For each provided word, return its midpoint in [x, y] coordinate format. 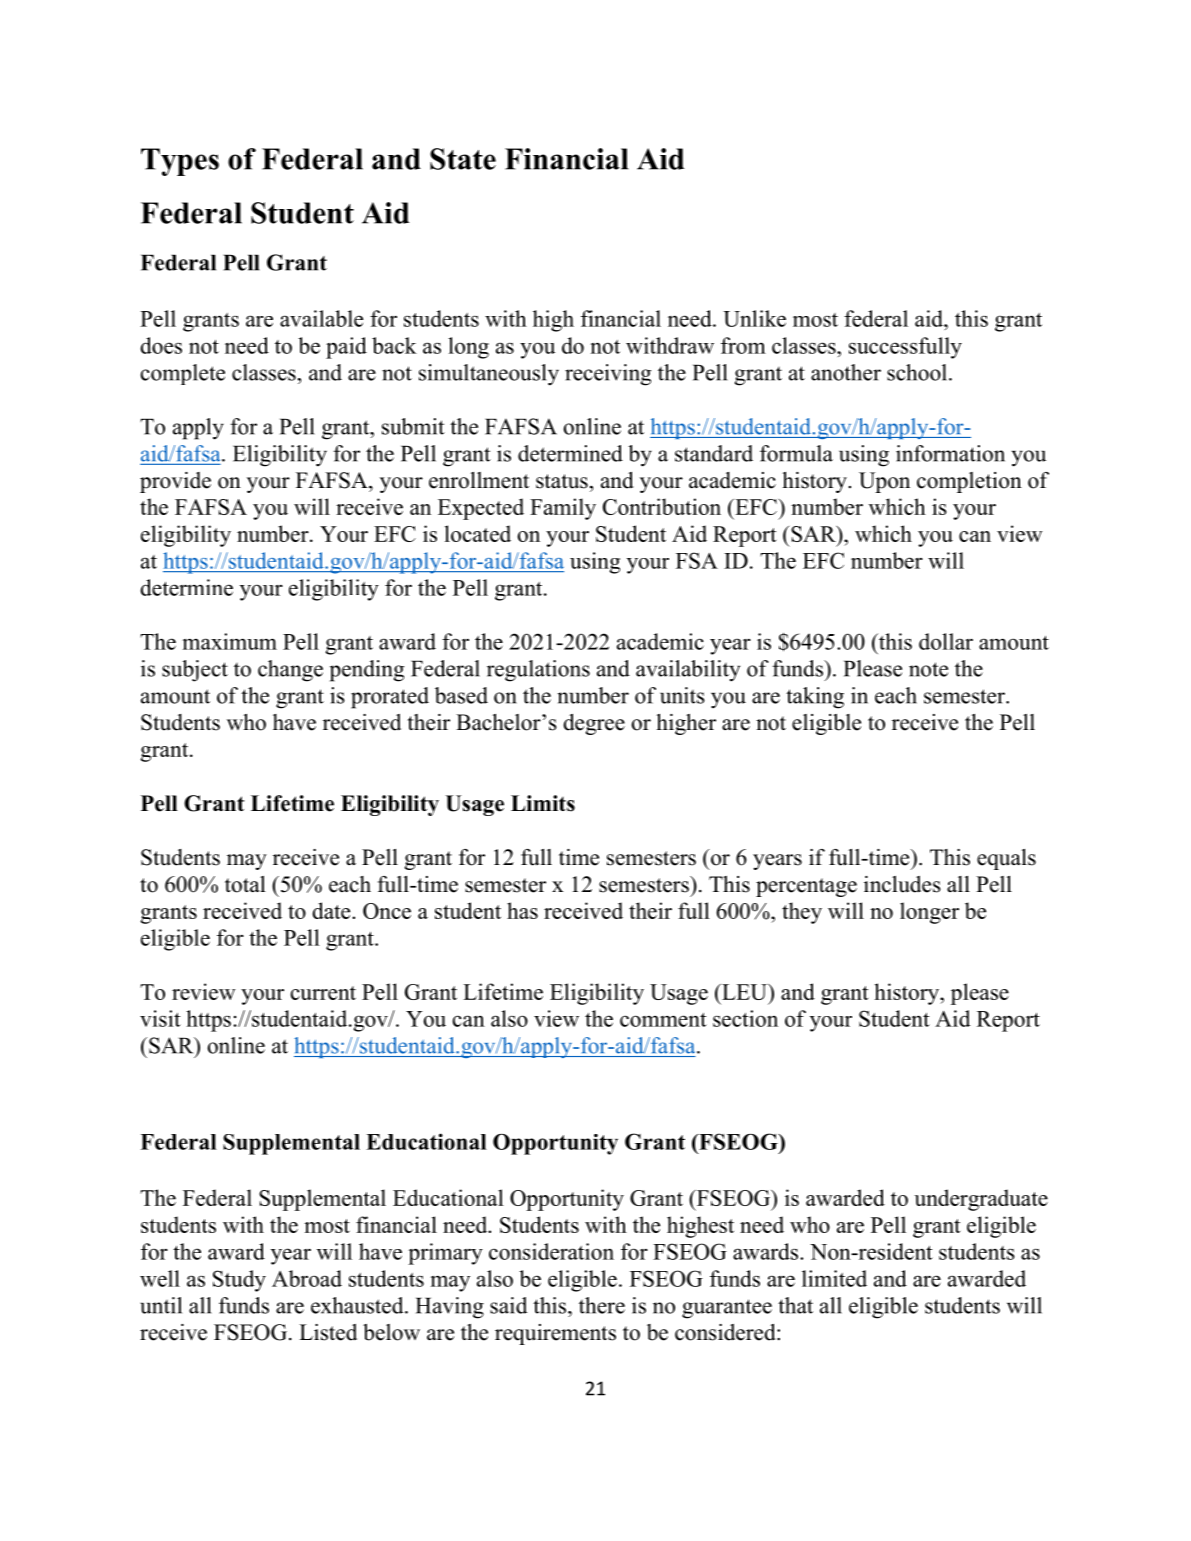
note [928, 669]
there [602, 1305]
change [290, 671]
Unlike [754, 318]
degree [594, 724]
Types [180, 162]
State [463, 159]
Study [239, 1281]
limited [834, 1278]
